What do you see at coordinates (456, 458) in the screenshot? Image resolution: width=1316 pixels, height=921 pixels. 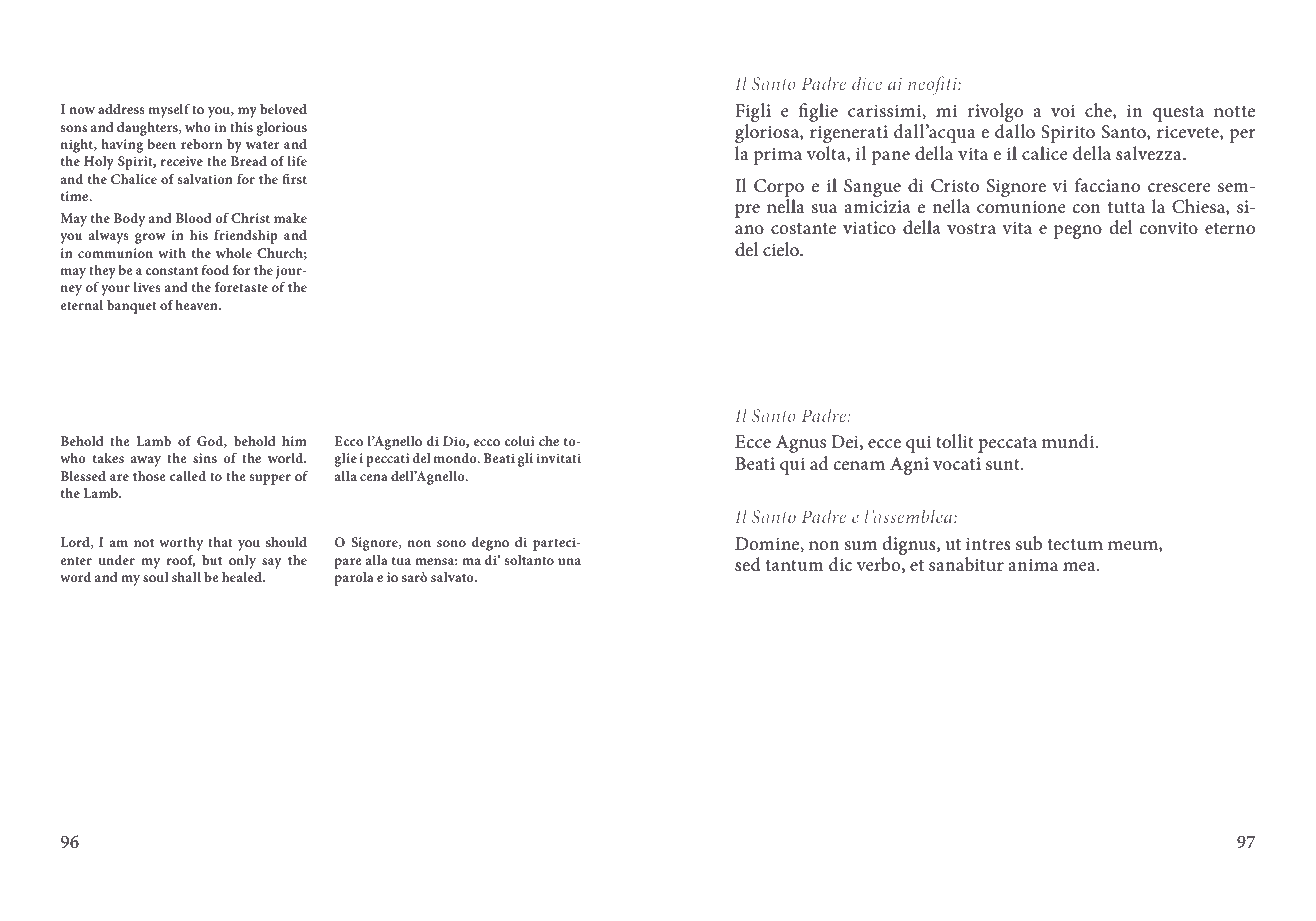 I see `mondo` at bounding box center [456, 458].
